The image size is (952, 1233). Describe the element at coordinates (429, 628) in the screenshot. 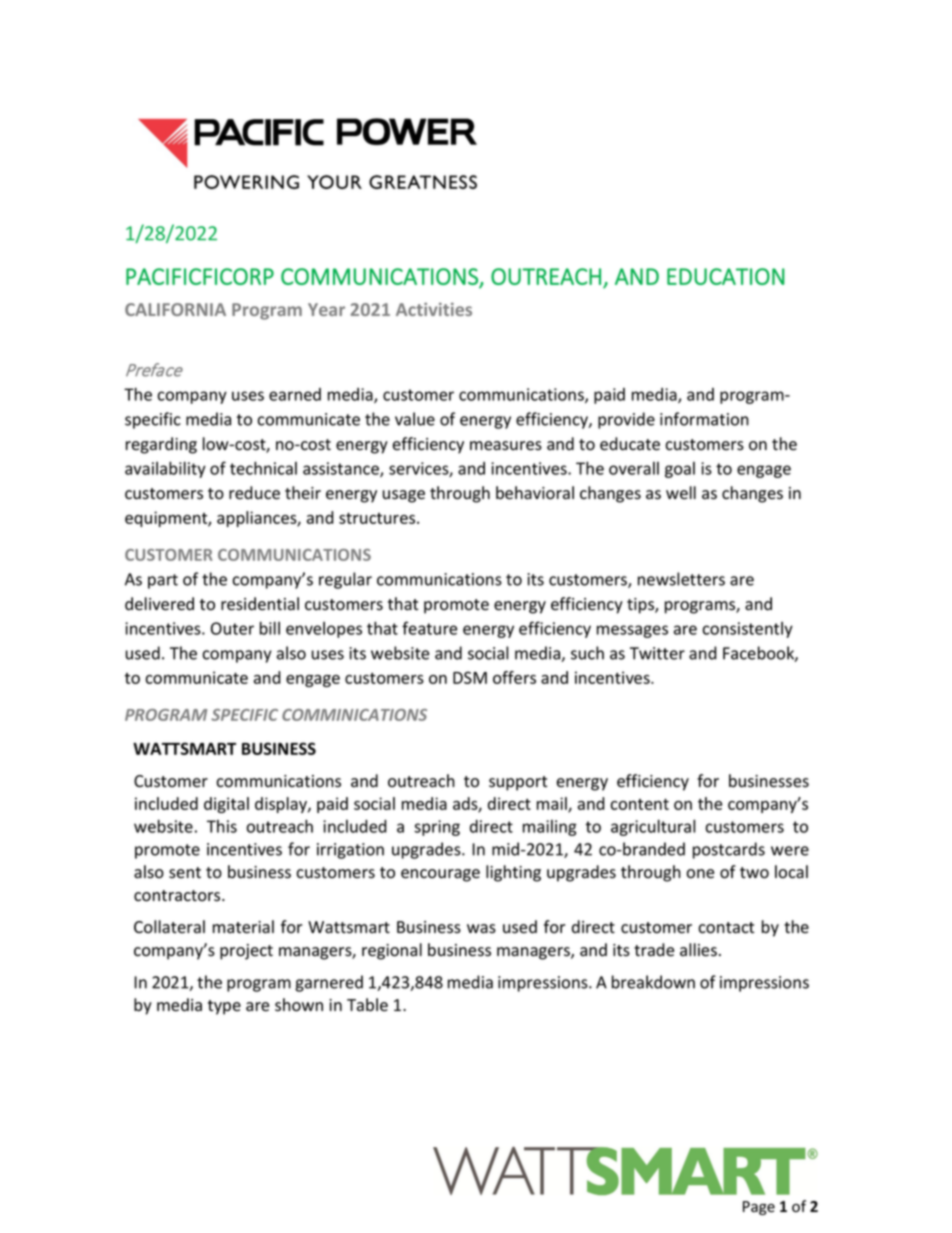

I see `feature` at that location.
